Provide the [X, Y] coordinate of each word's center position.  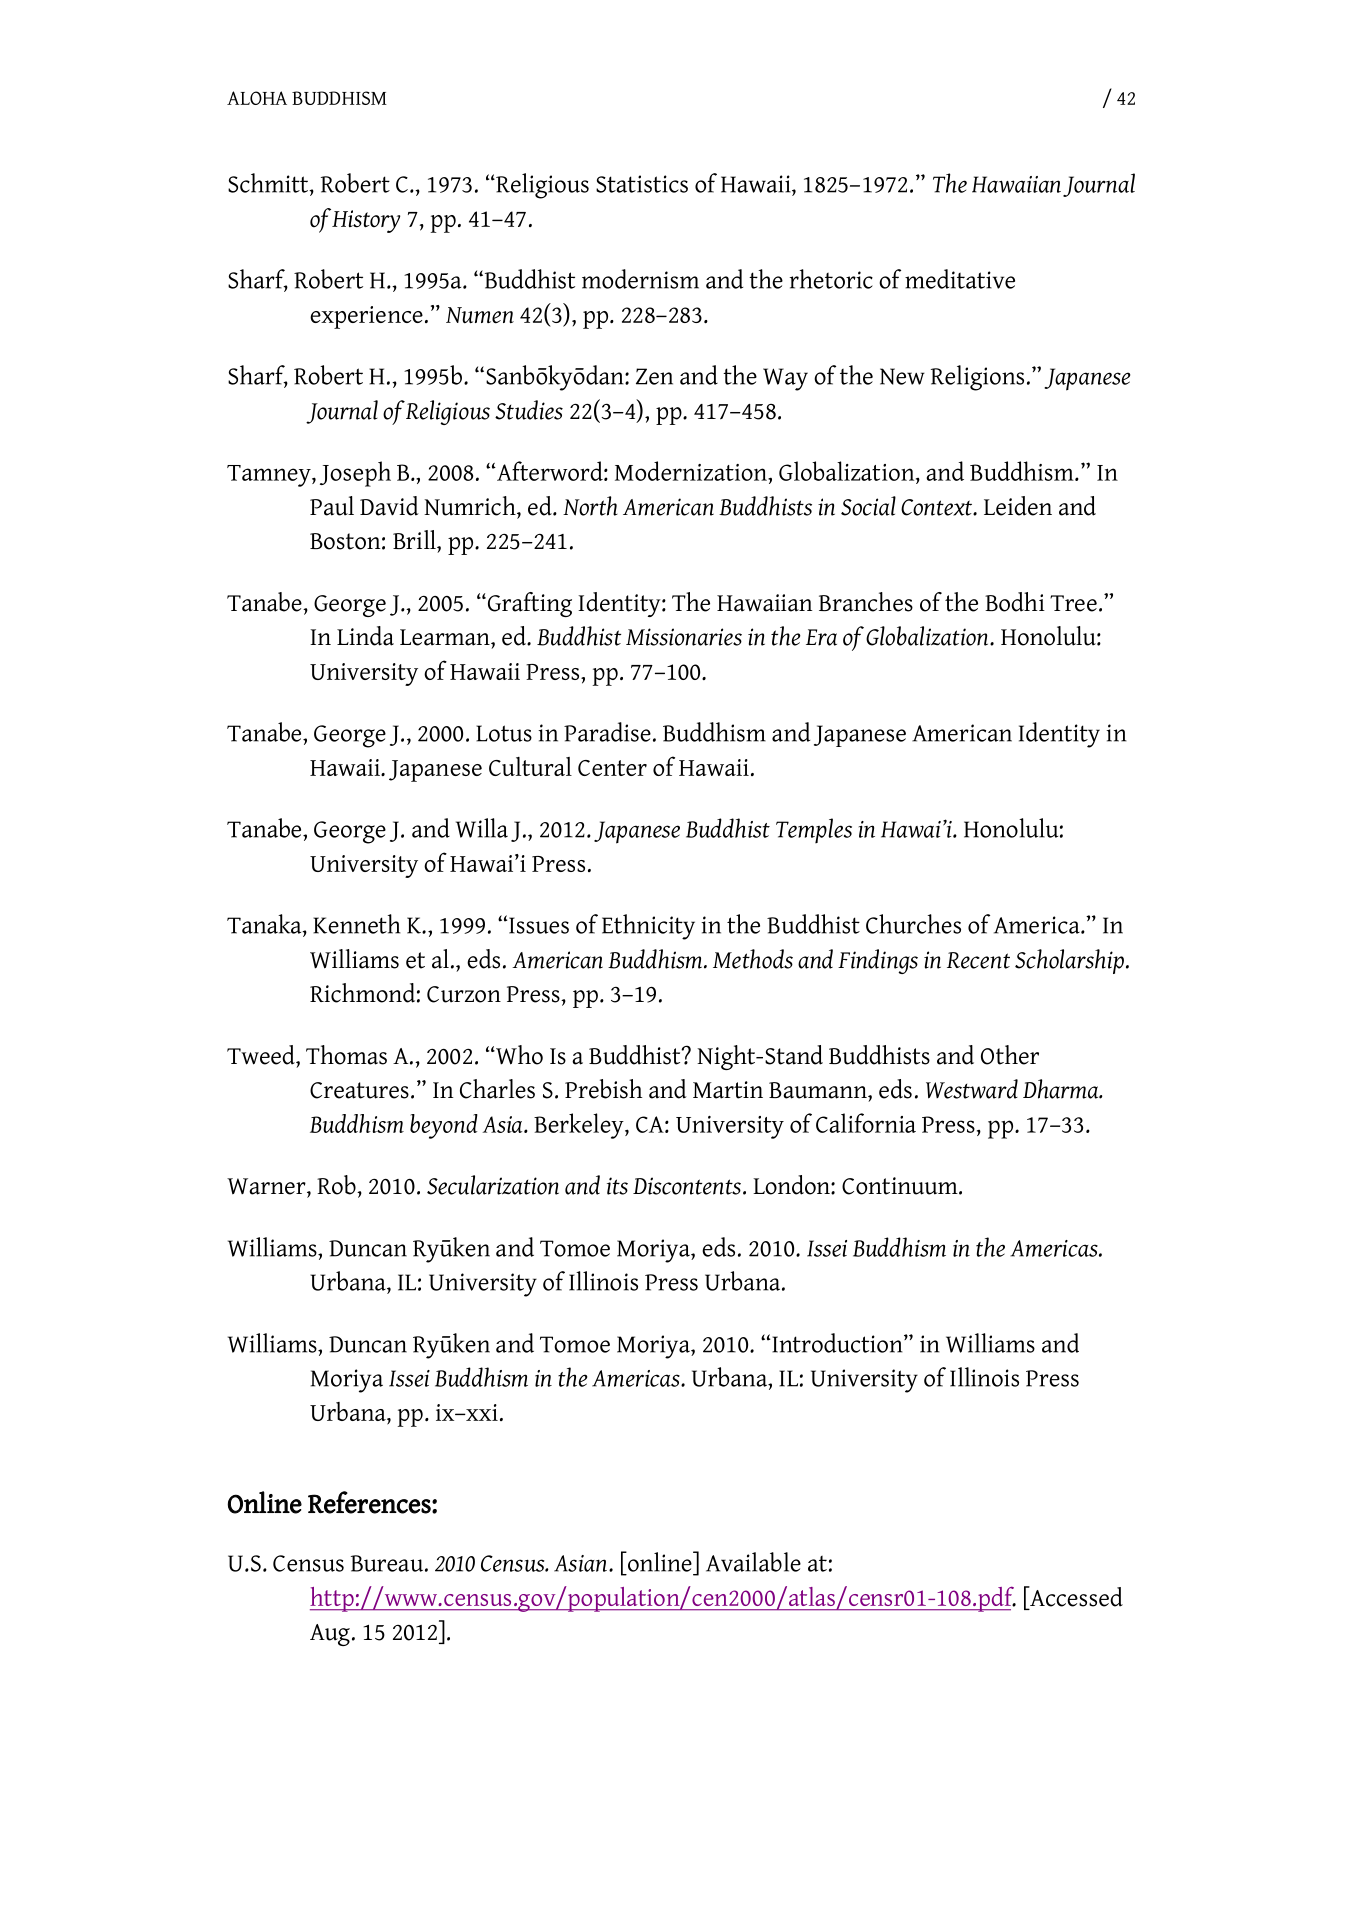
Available [753, 1562]
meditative [960, 279]
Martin [728, 1090]
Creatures [359, 1090]
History [366, 221]
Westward [972, 1089]
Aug [330, 1635]
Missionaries [684, 637]
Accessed [1075, 1597]
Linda [365, 636]
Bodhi [1015, 602]
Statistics [642, 184]
